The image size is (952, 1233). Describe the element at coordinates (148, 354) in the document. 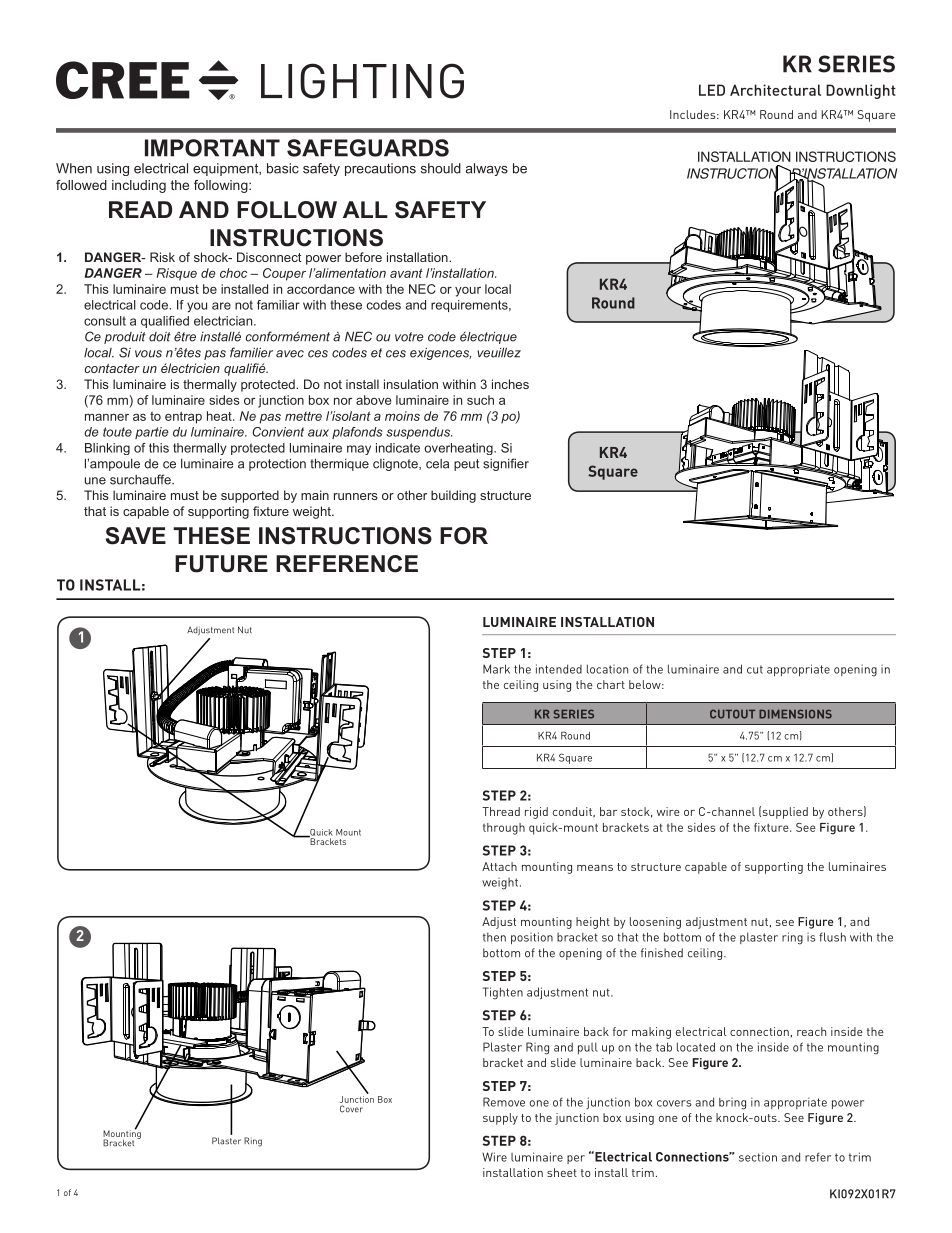

I see `vous` at that location.
